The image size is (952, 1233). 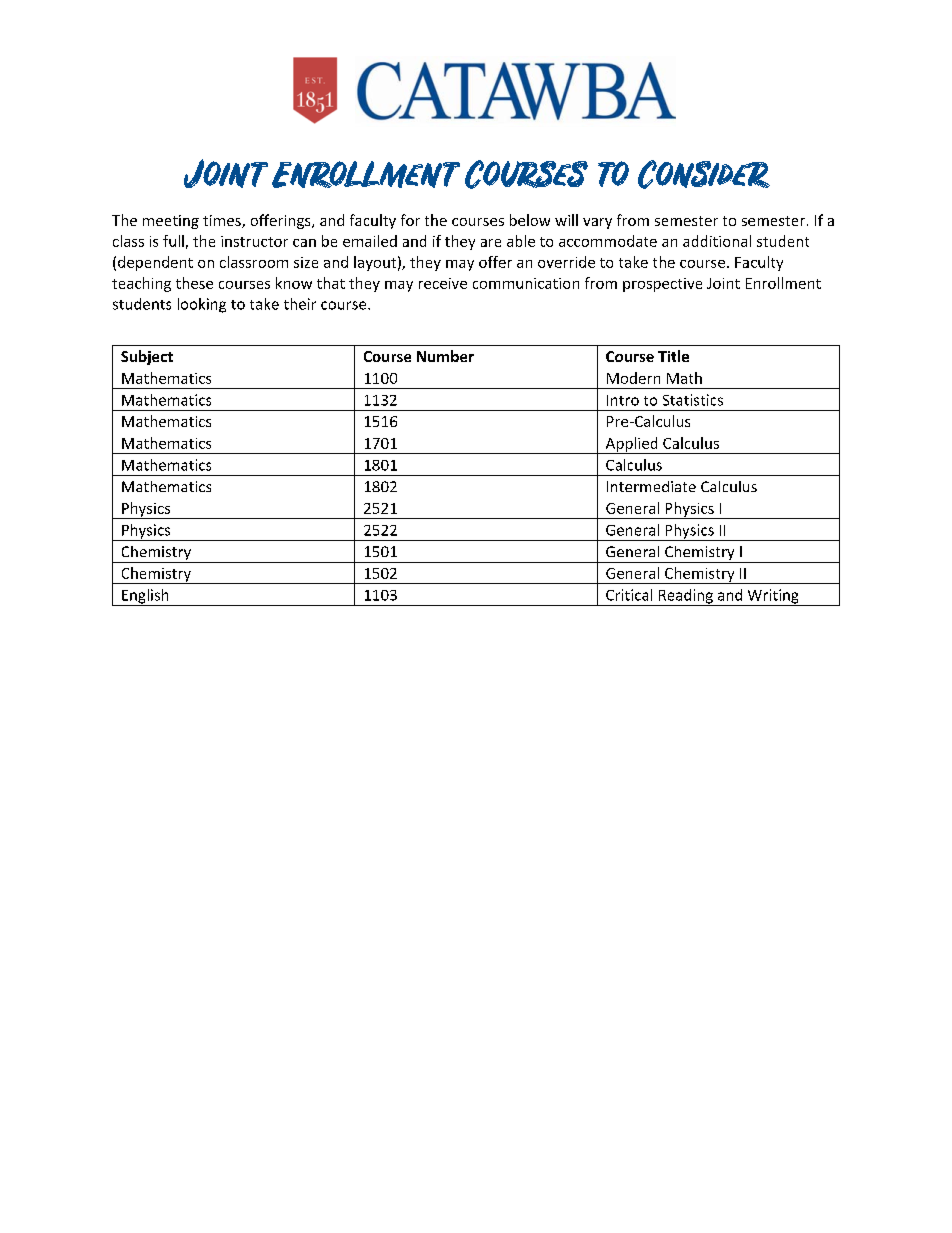 I want to click on for, so click(x=410, y=220).
